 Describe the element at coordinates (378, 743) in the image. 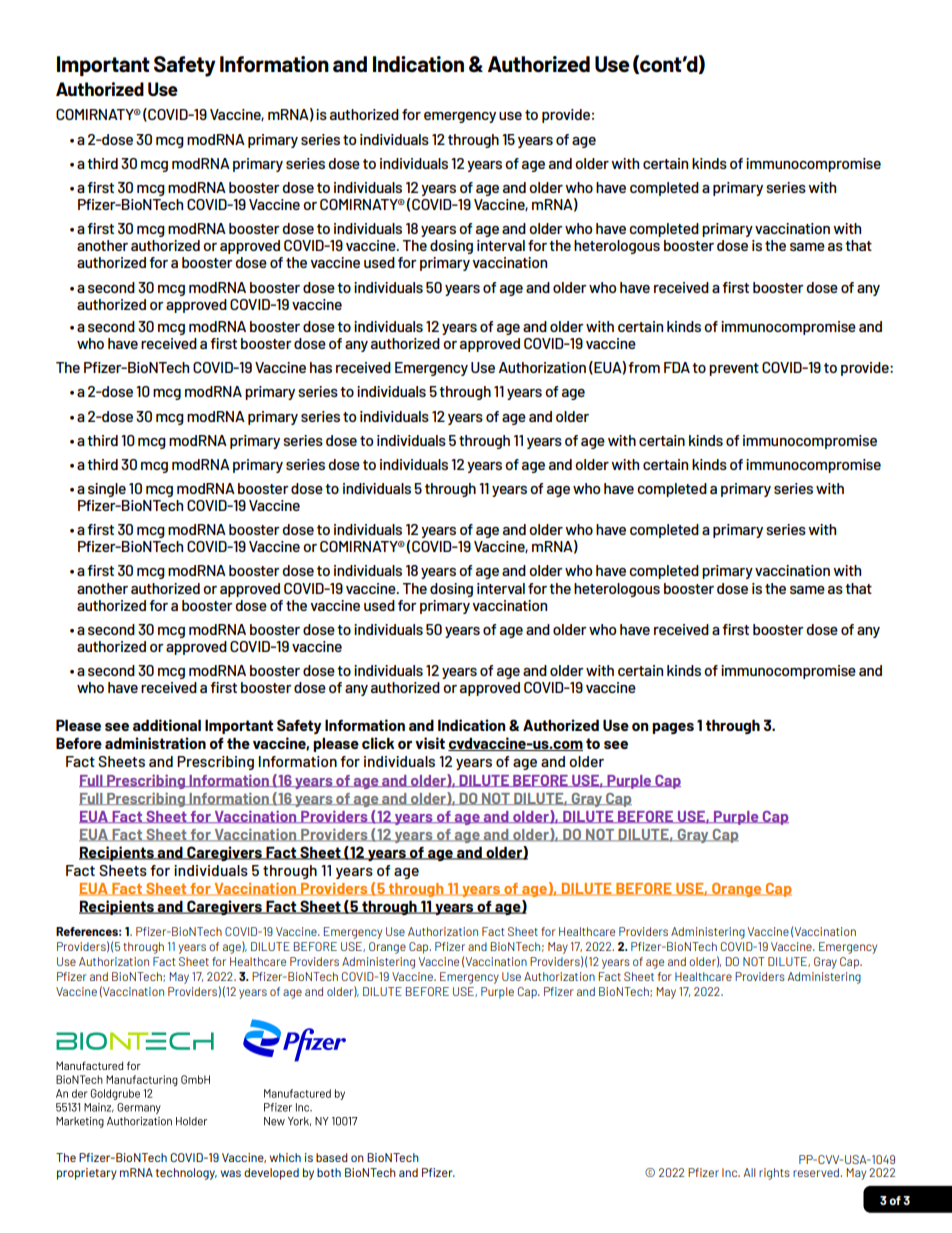

I see `click` at that location.
